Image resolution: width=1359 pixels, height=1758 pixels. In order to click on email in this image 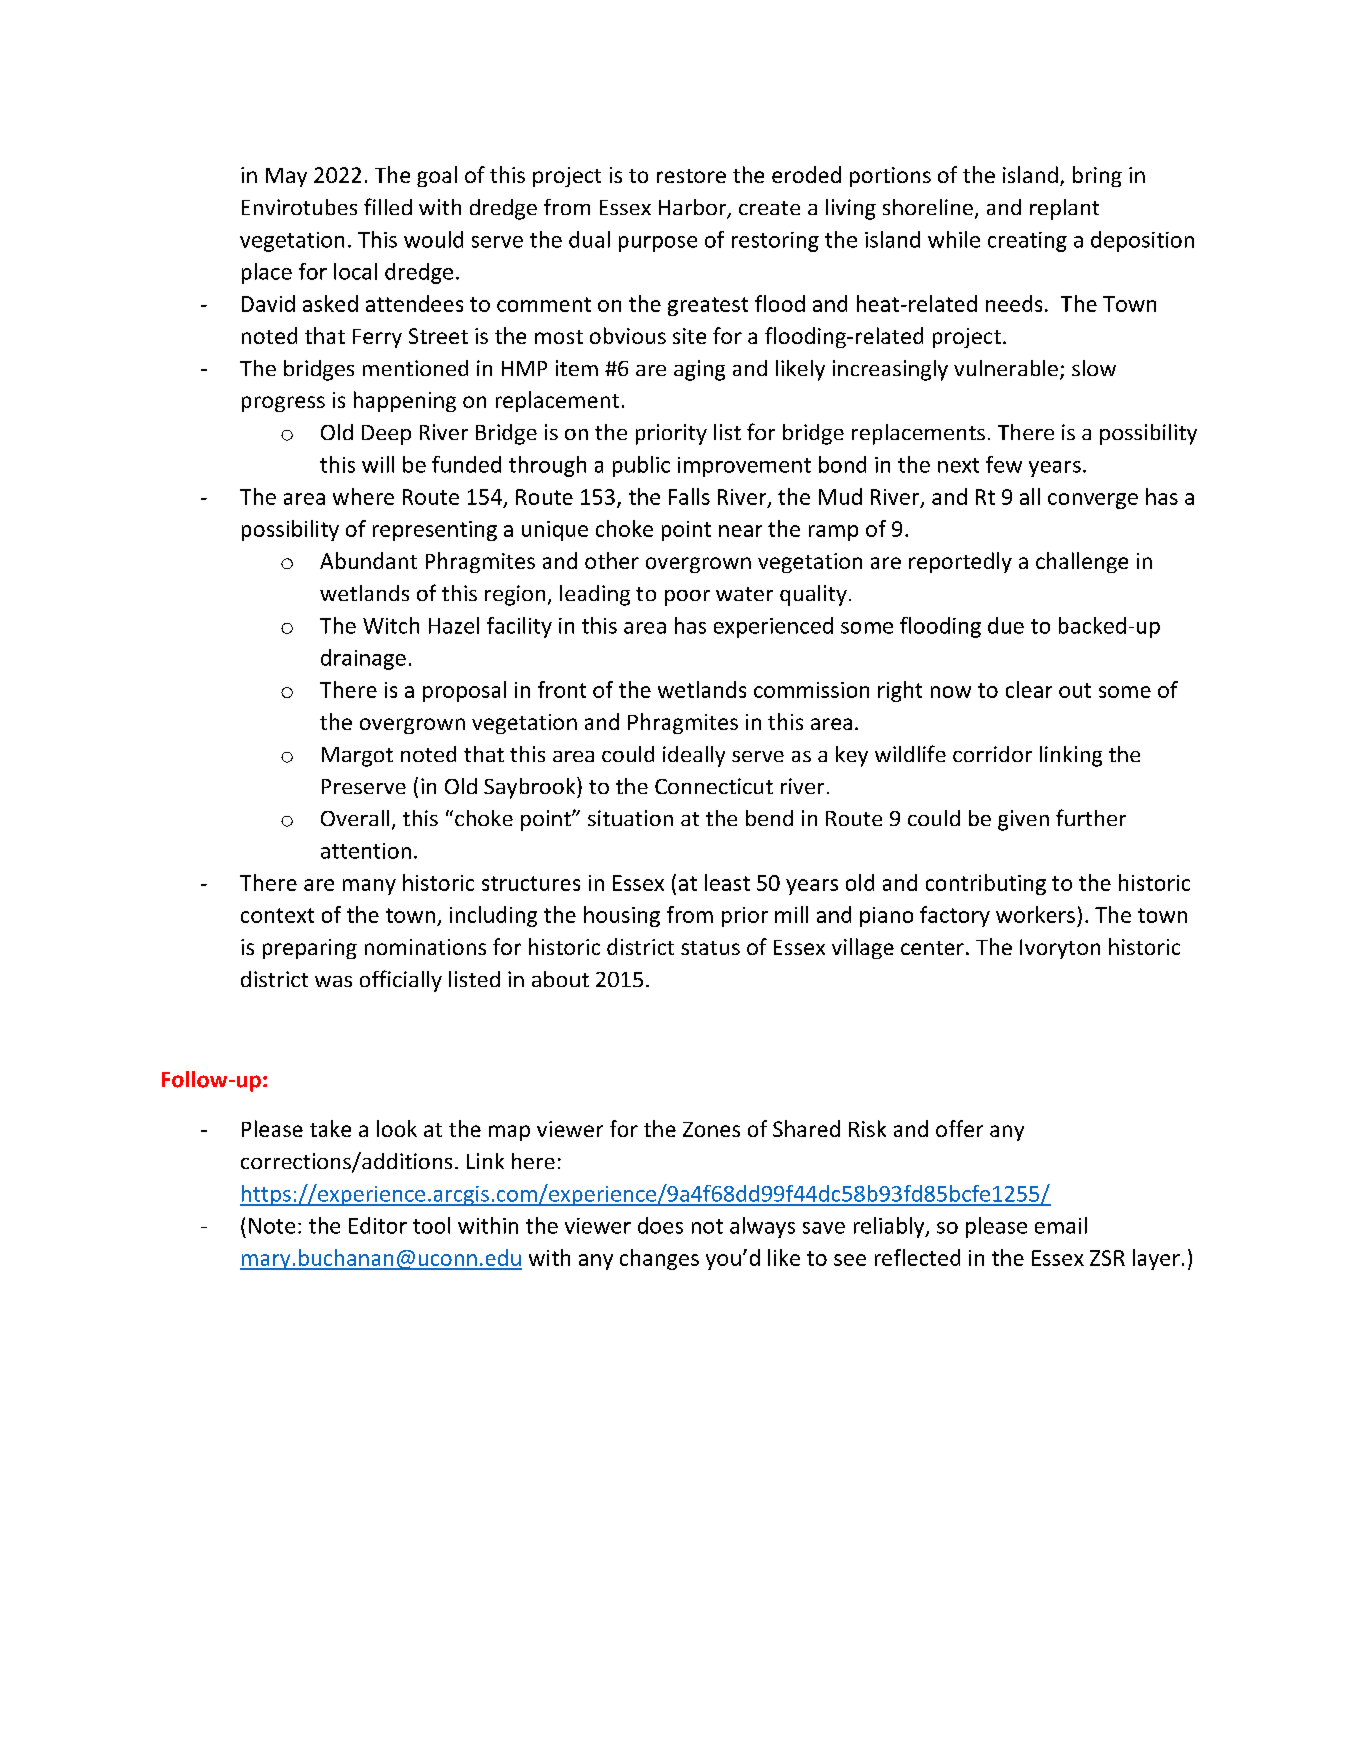, I will do `click(1061, 1225)`.
